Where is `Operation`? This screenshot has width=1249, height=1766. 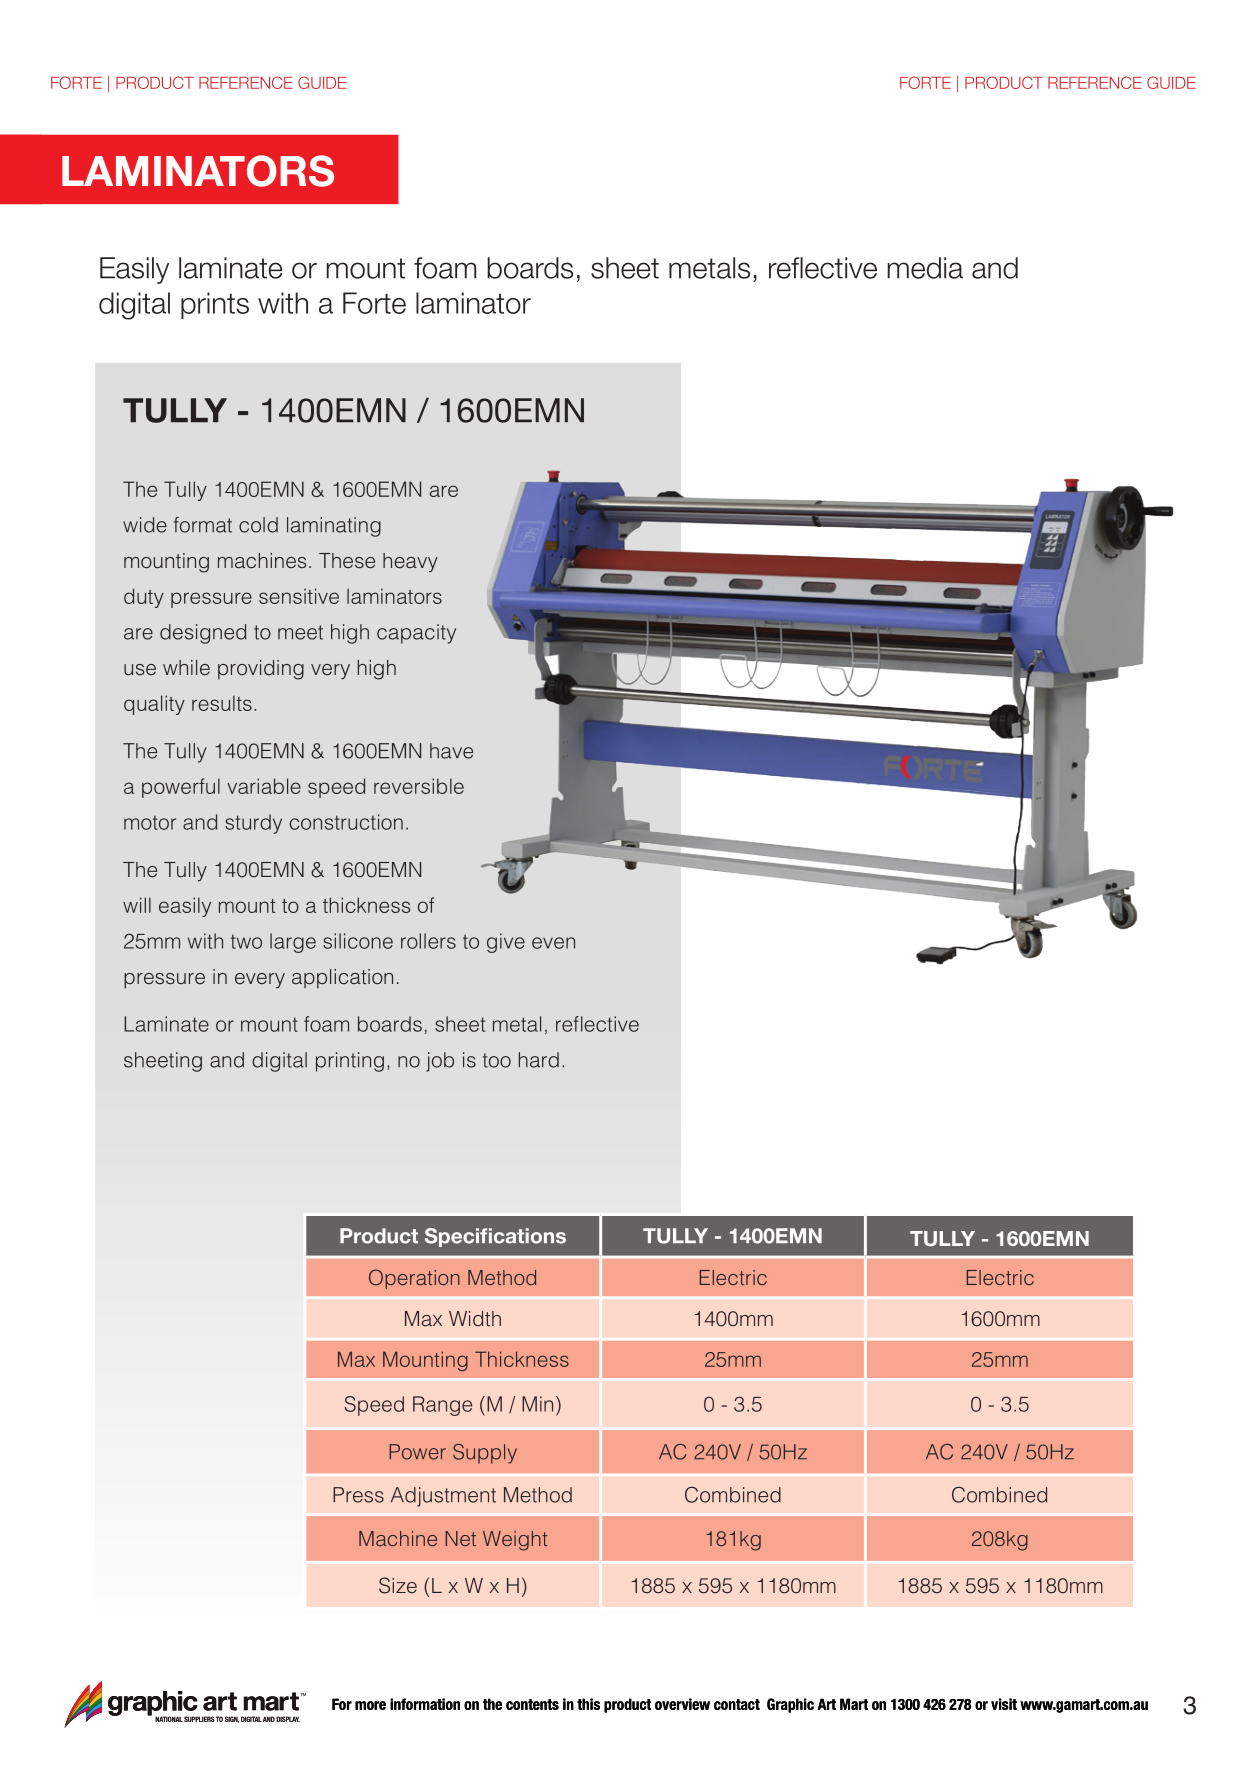 Operation is located at coordinates (414, 1279).
